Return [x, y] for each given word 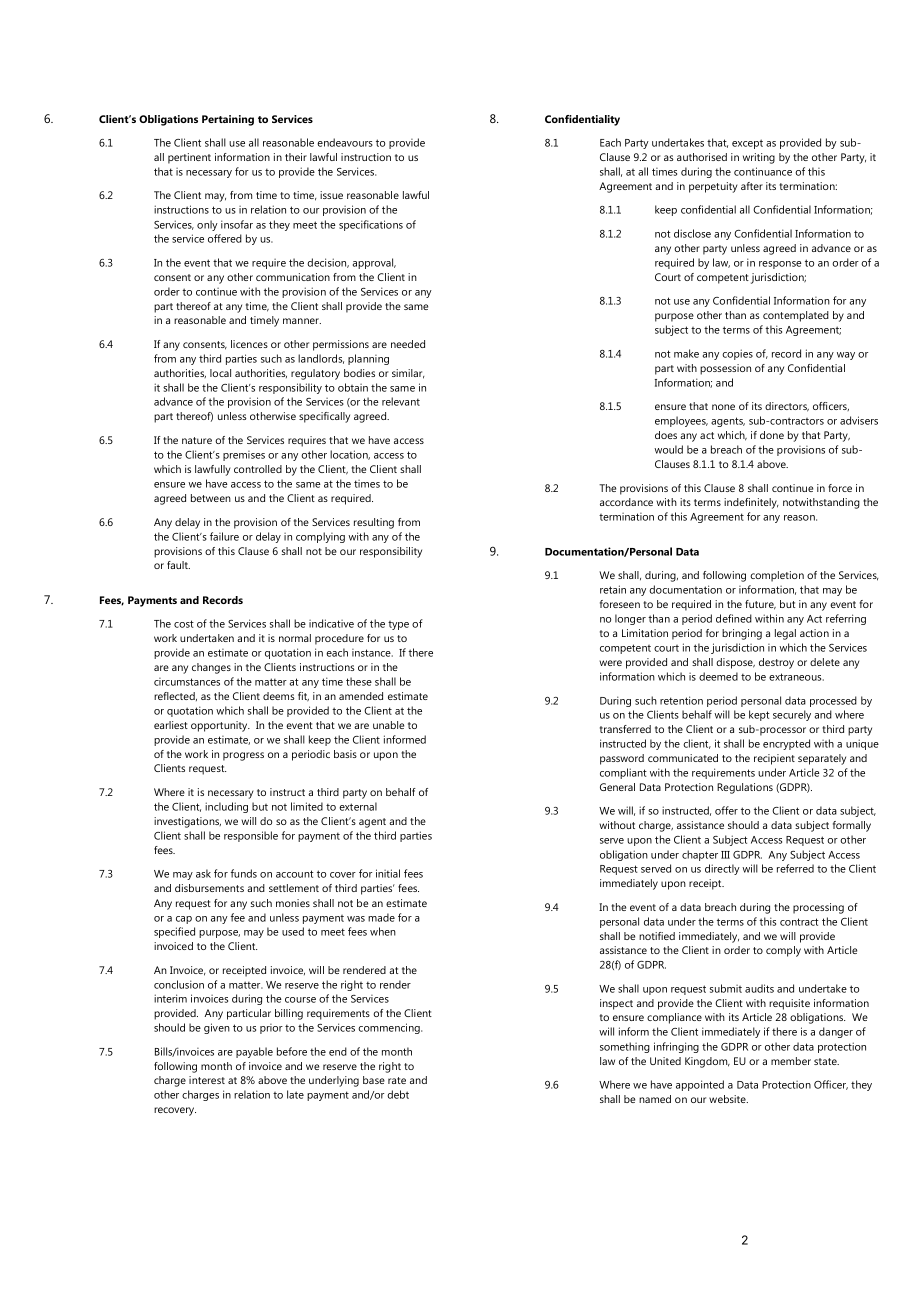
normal [295, 638]
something [625, 1047]
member [791, 1061]
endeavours [345, 142]
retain [613, 589]
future [760, 605]
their [296, 157]
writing [759, 158]
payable [254, 1052]
